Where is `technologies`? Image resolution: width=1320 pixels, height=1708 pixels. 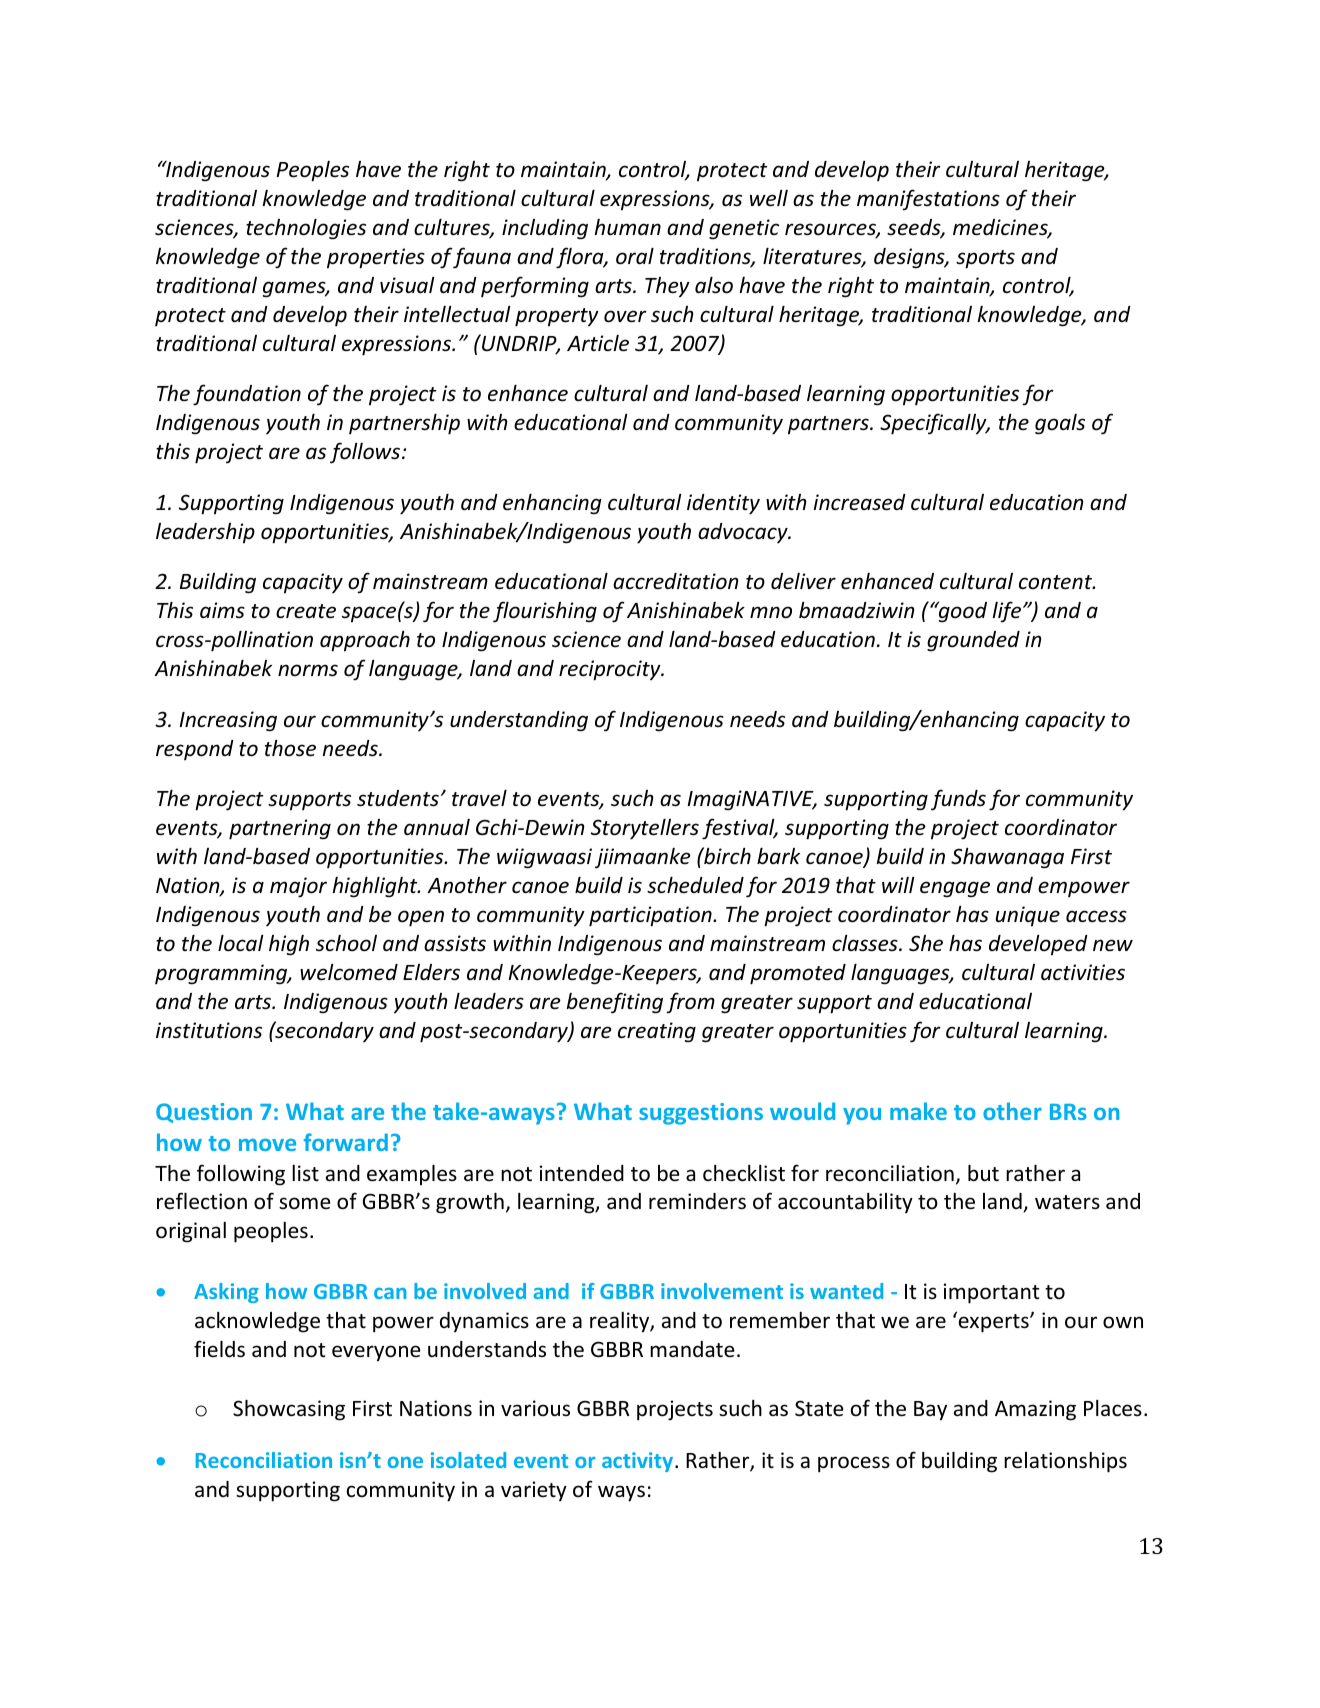
technologies is located at coordinates (306, 229).
